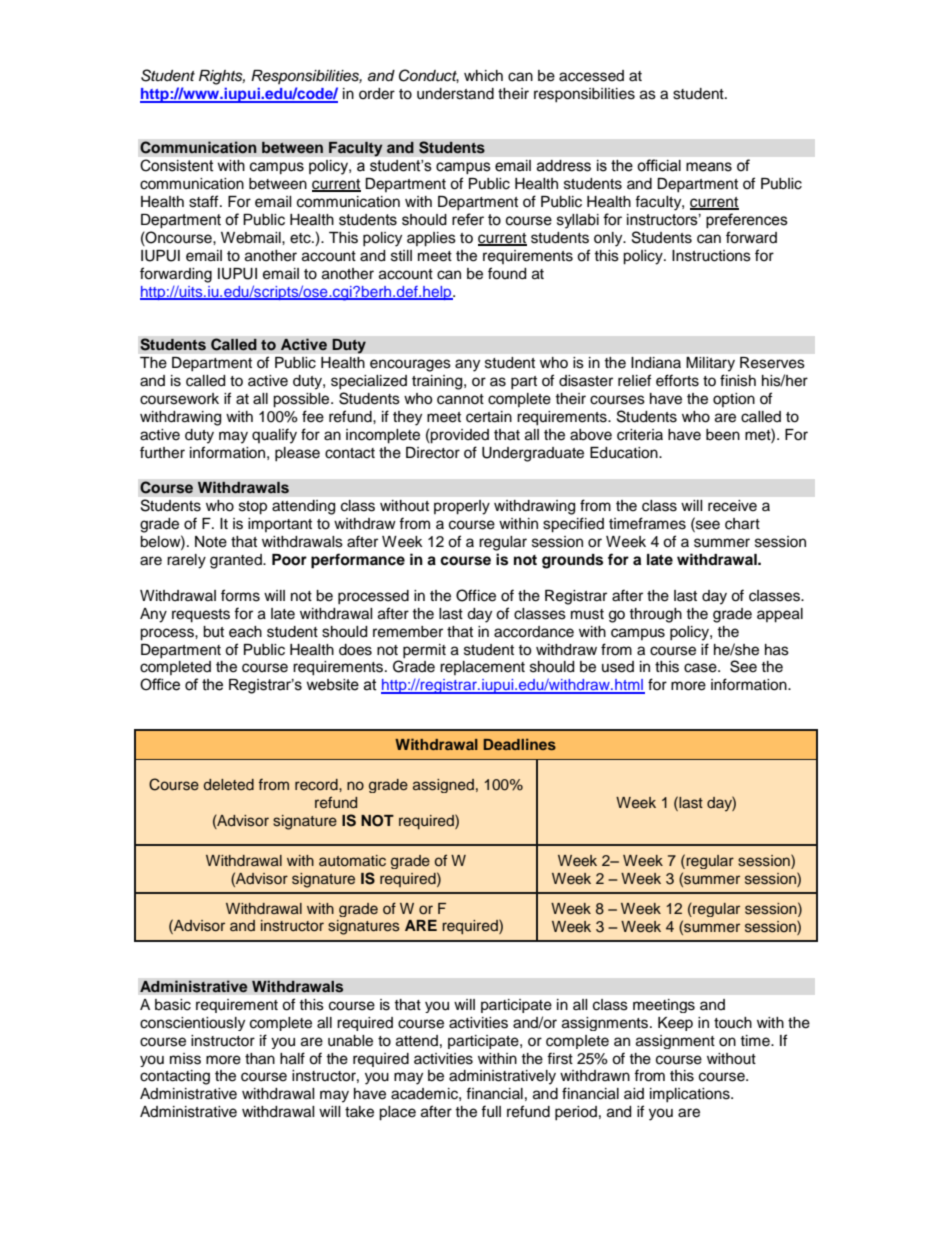 This page has height=1233, width=952. I want to click on stop, so click(253, 508).
